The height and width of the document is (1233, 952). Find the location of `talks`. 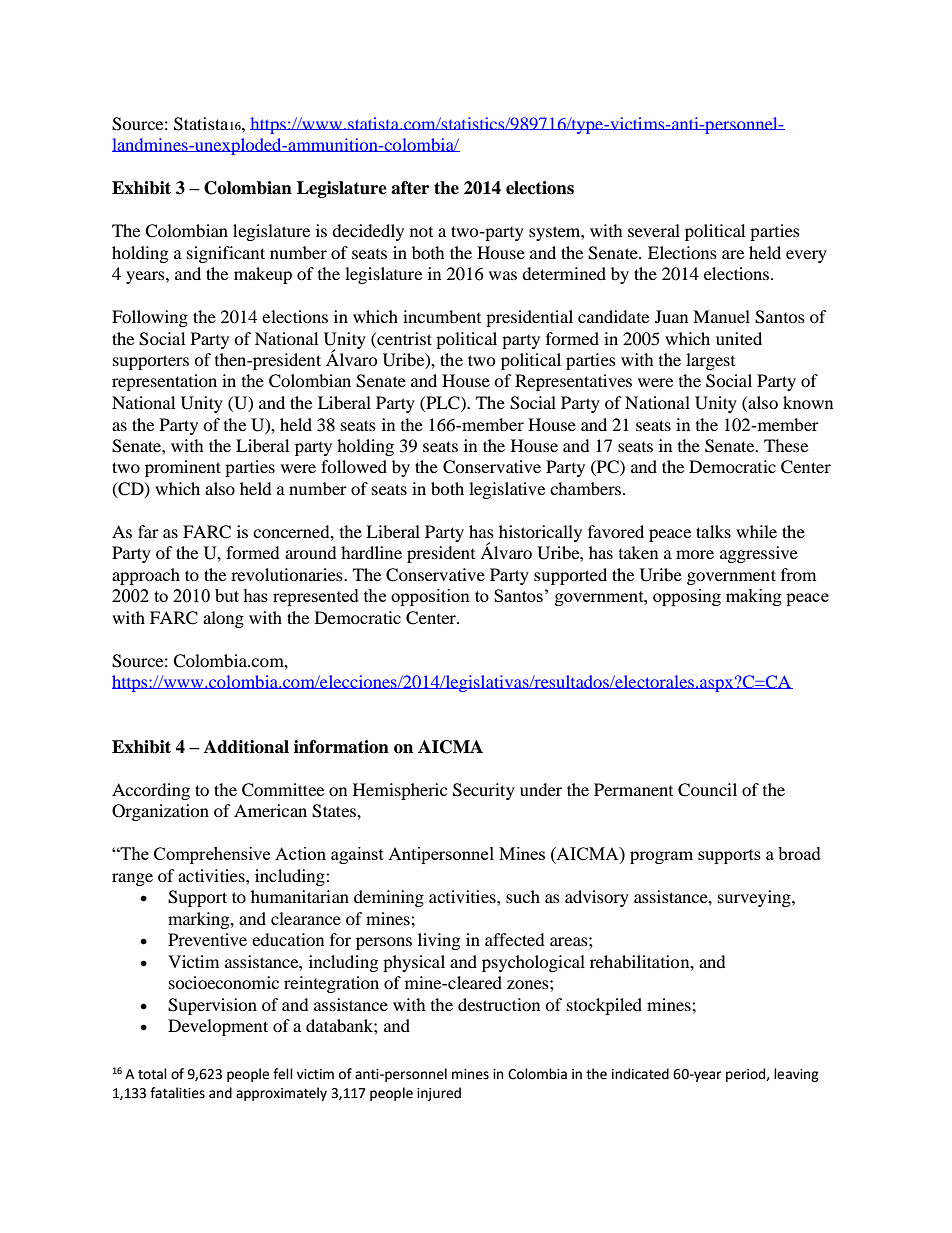

talks is located at coordinates (713, 531).
